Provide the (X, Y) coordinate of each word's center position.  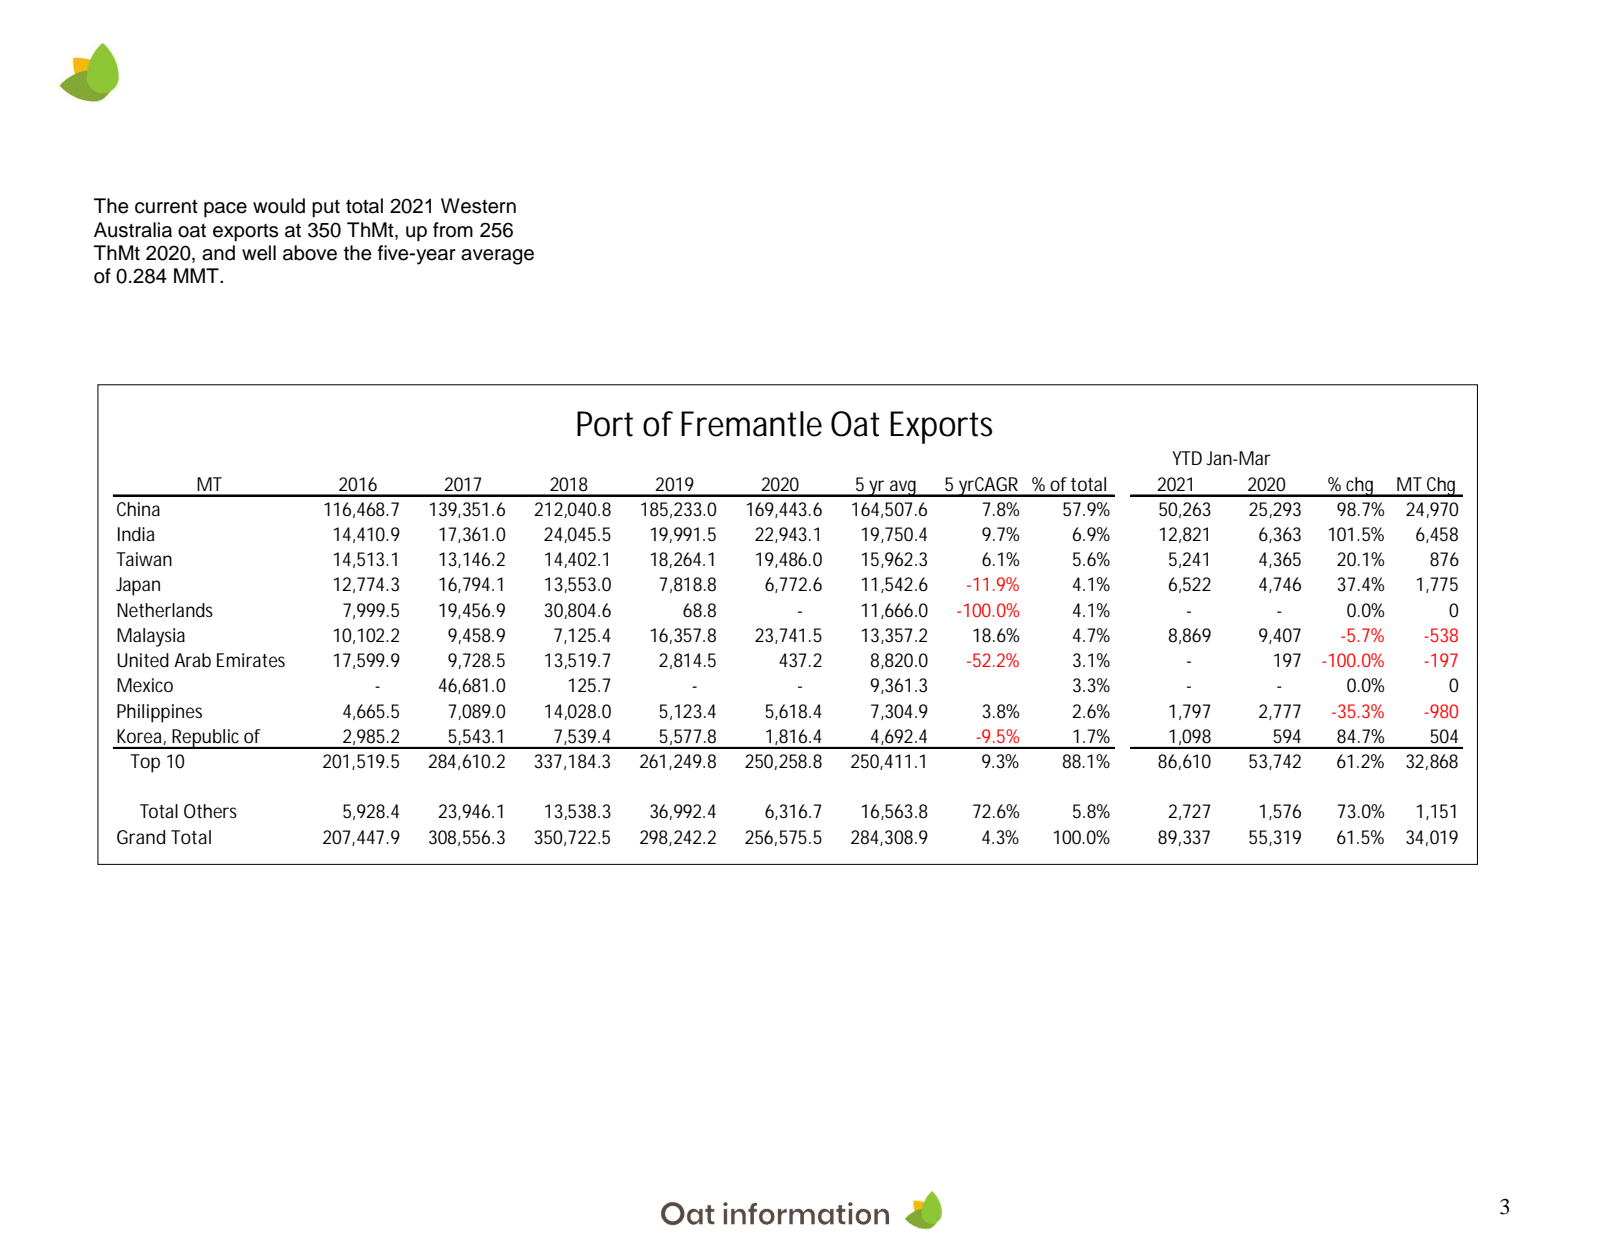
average (497, 257)
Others (210, 811)
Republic (207, 739)
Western (478, 206)
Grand (141, 837)
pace (225, 210)
